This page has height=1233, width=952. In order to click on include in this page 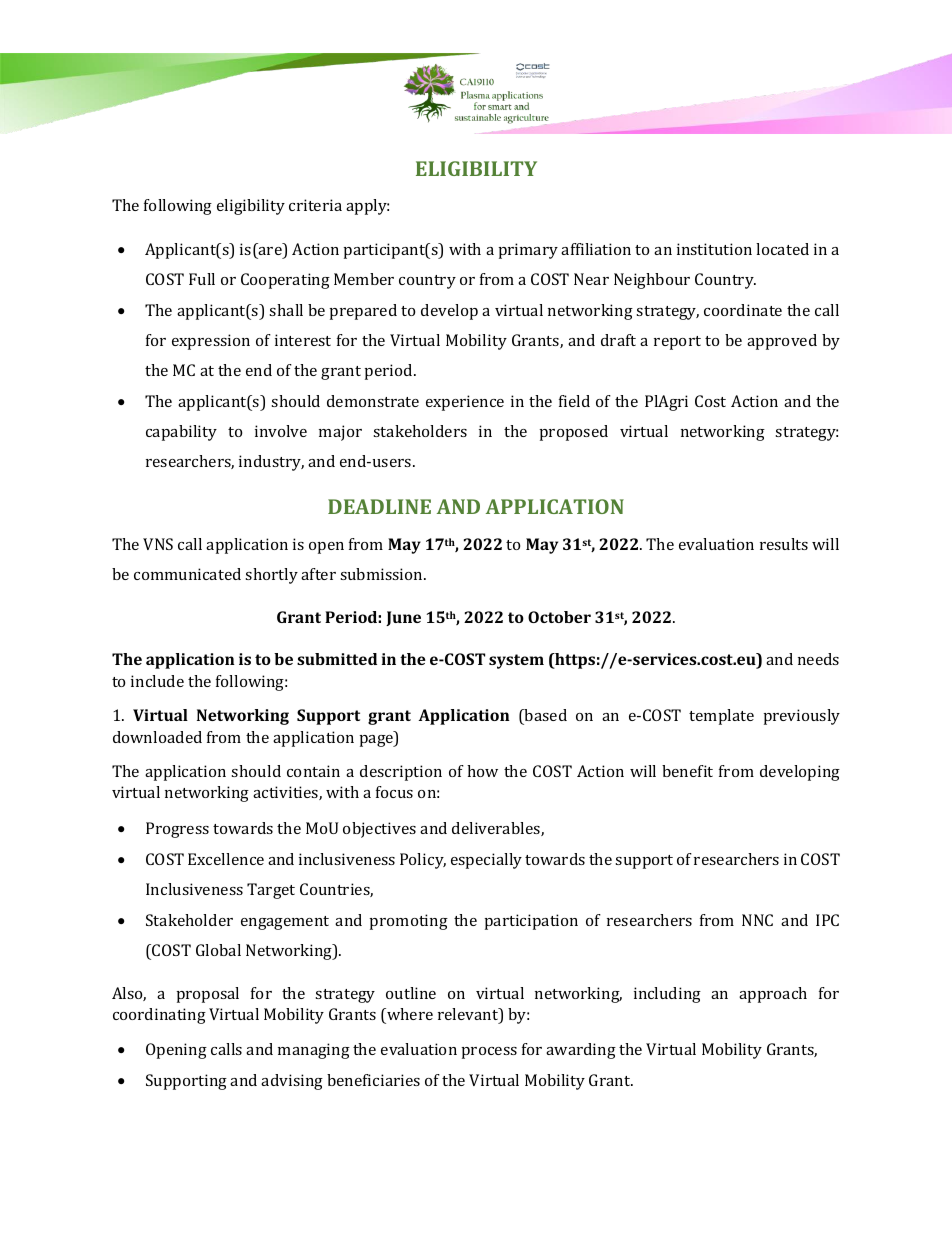, I will do `click(157, 681)`.
